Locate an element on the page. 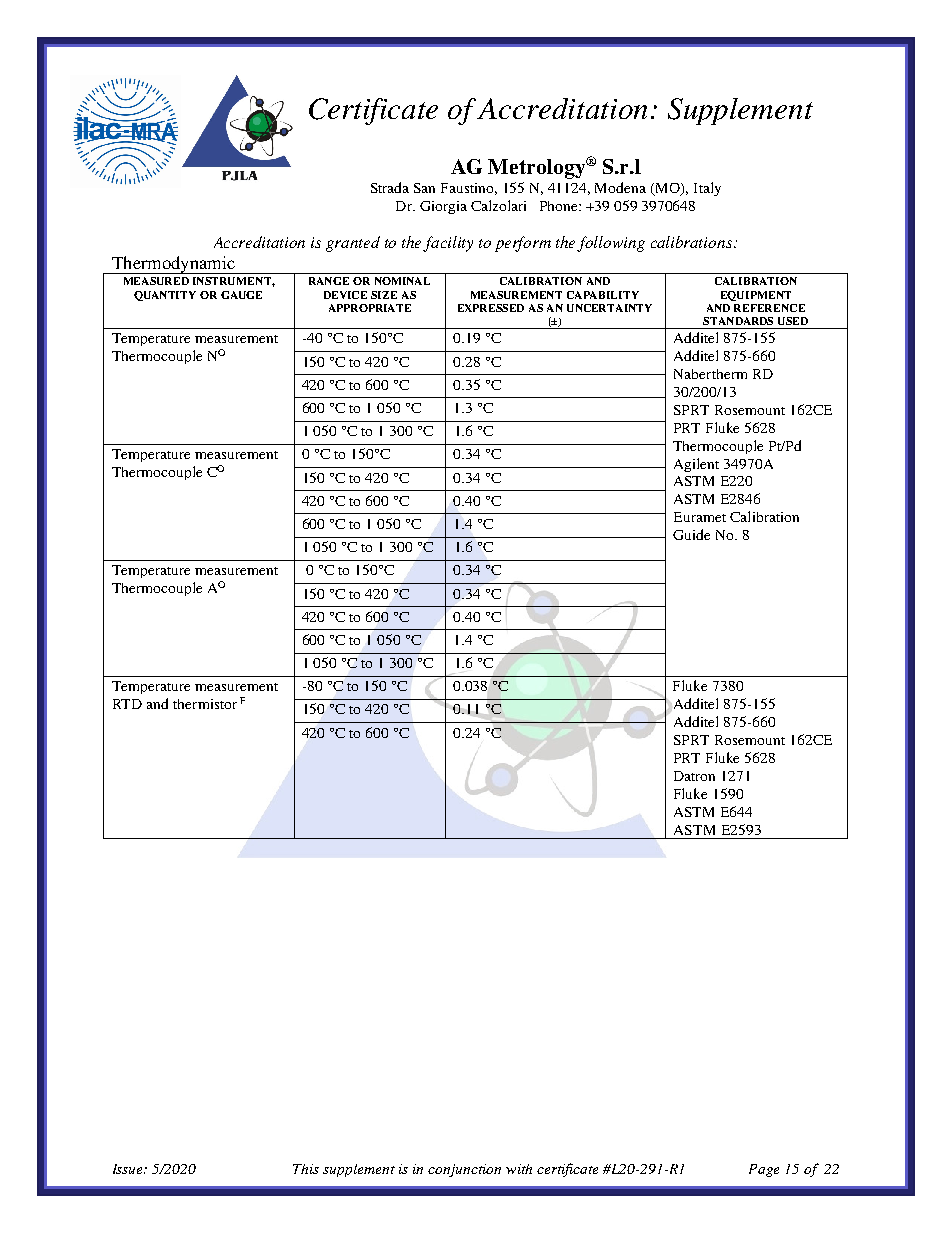 This page has height=1233, width=952. thermistor is located at coordinates (205, 704).
